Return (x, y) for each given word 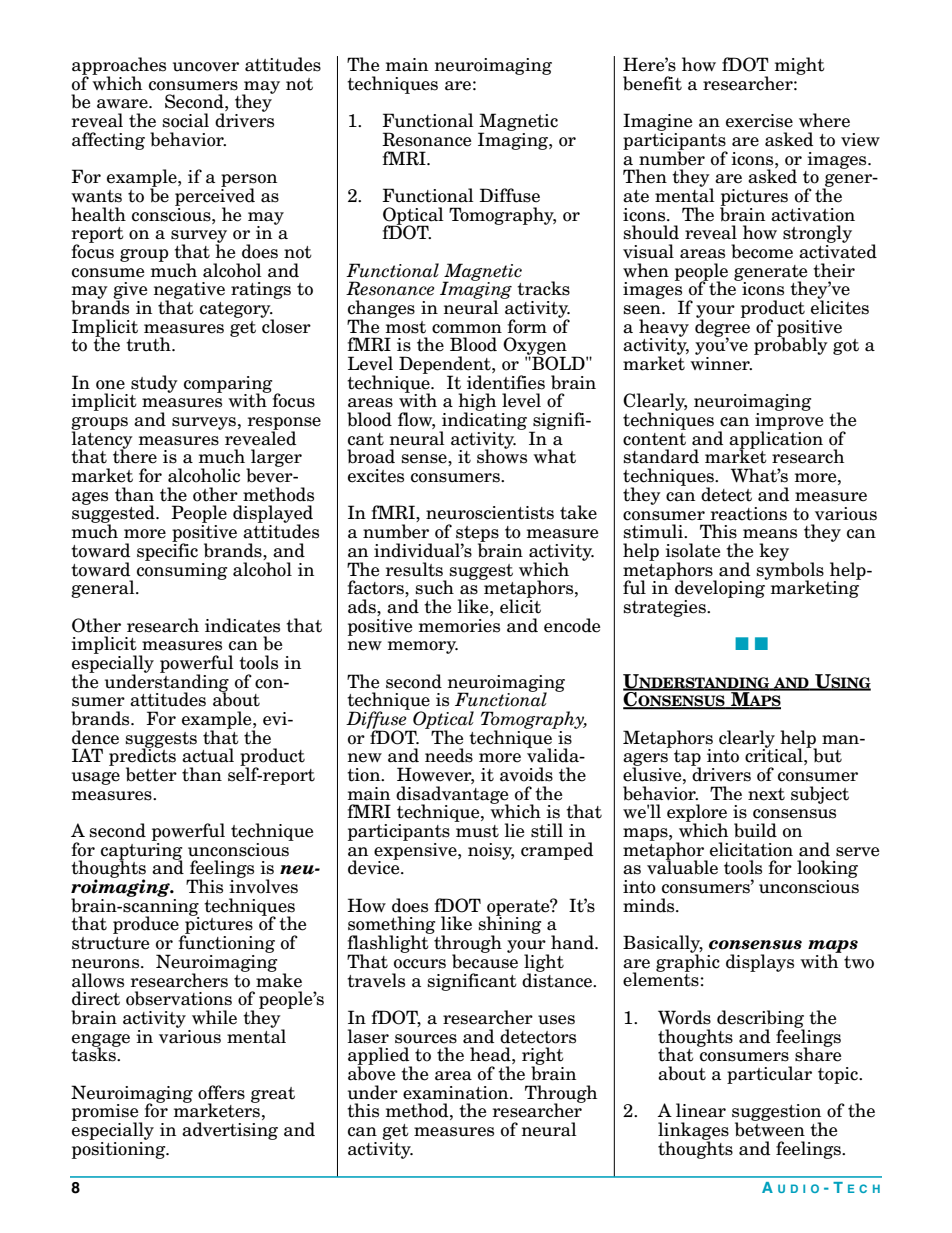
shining (510, 926)
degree (722, 328)
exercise (759, 121)
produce (146, 925)
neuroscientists (490, 513)
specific (167, 551)
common (467, 329)
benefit (652, 83)
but (827, 755)
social (186, 120)
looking (827, 870)
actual (208, 755)
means (770, 534)
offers (221, 1092)
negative (189, 291)
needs (449, 755)
